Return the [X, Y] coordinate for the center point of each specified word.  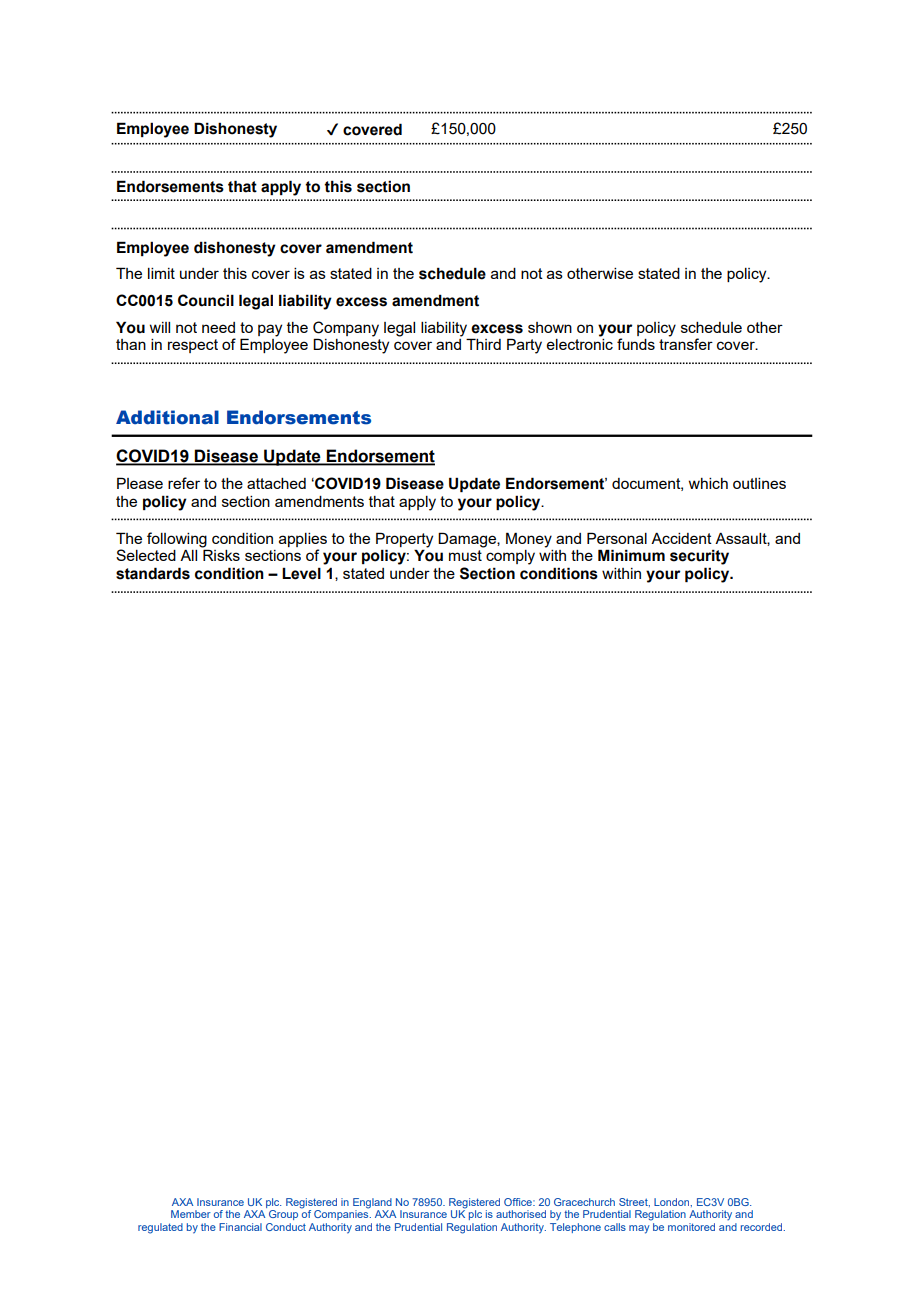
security [699, 557]
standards [153, 573]
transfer [686, 344]
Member [191, 1214]
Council [206, 300]
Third [483, 344]
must [465, 555]
